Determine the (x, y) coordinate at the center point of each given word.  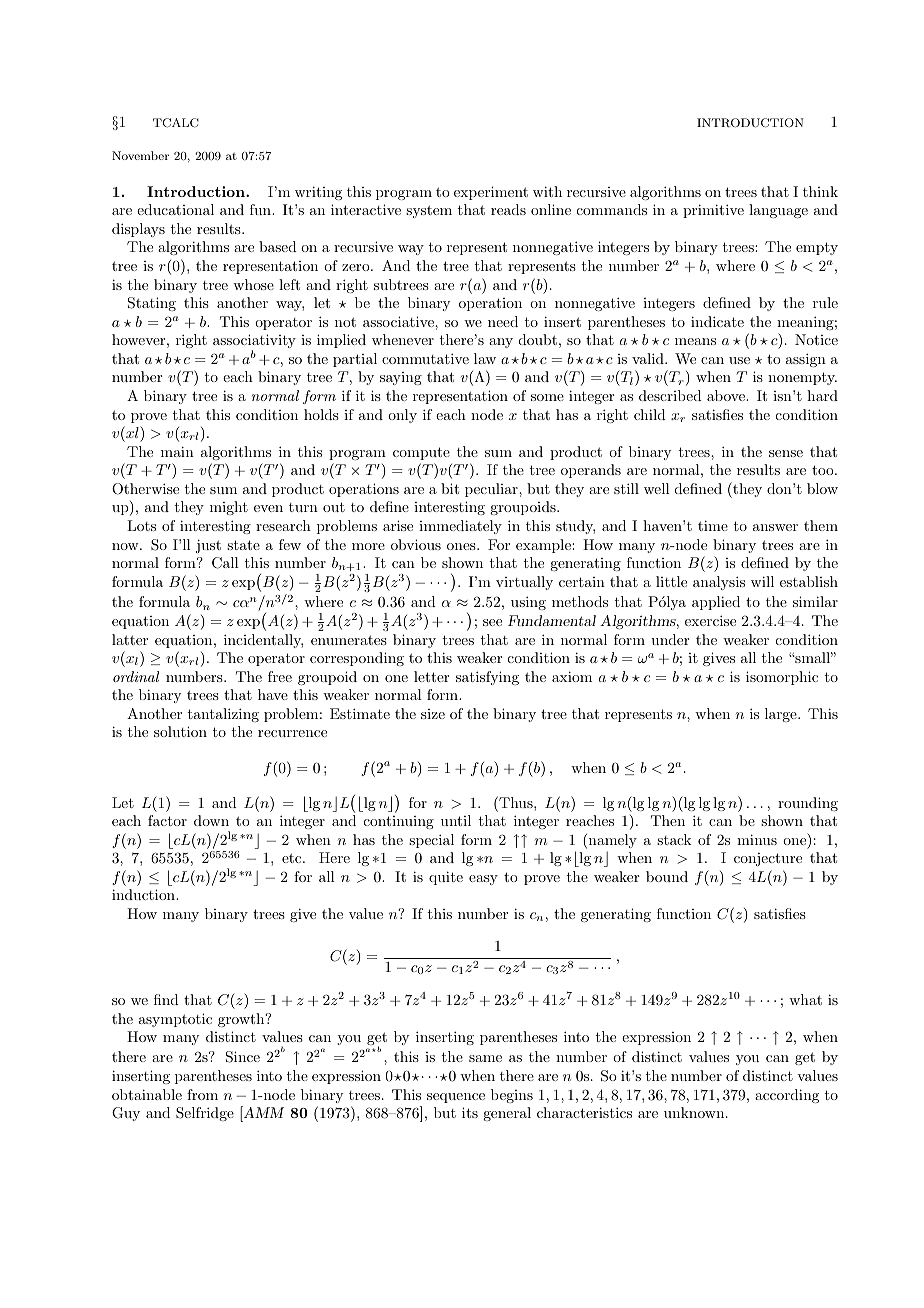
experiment (491, 193)
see (492, 622)
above (727, 395)
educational (175, 209)
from (202, 1094)
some (547, 397)
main (177, 451)
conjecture (768, 859)
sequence (456, 1098)
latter (130, 639)
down (211, 820)
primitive (713, 211)
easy (483, 880)
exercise (710, 620)
